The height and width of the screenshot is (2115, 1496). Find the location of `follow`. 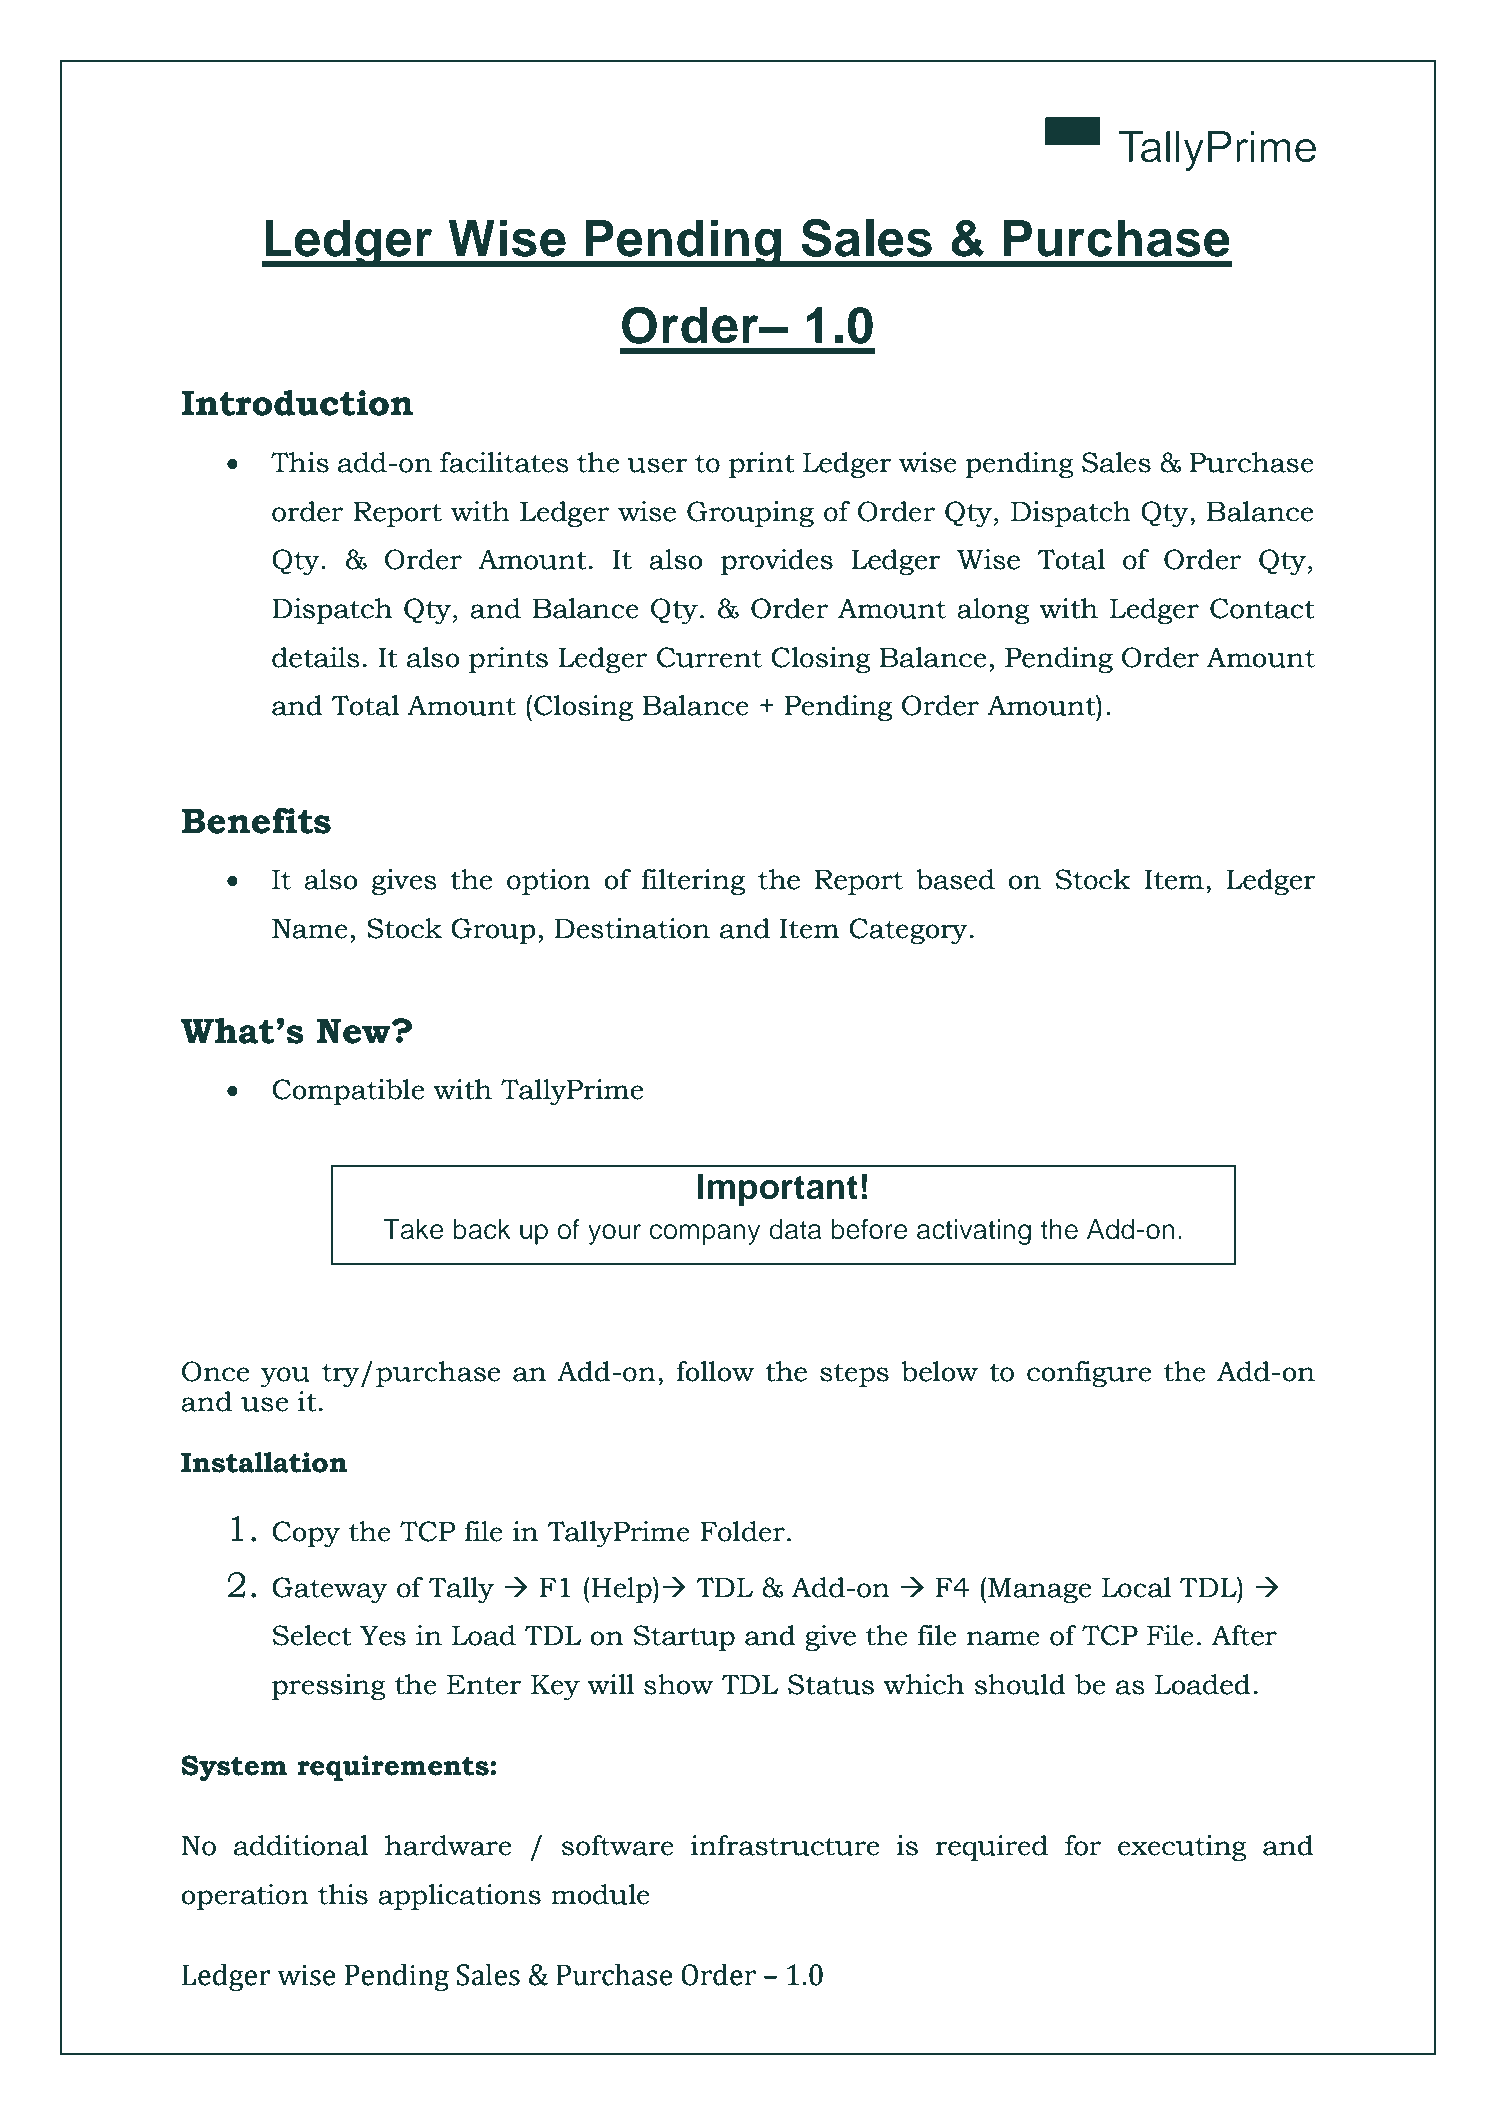

follow is located at coordinates (715, 1371).
